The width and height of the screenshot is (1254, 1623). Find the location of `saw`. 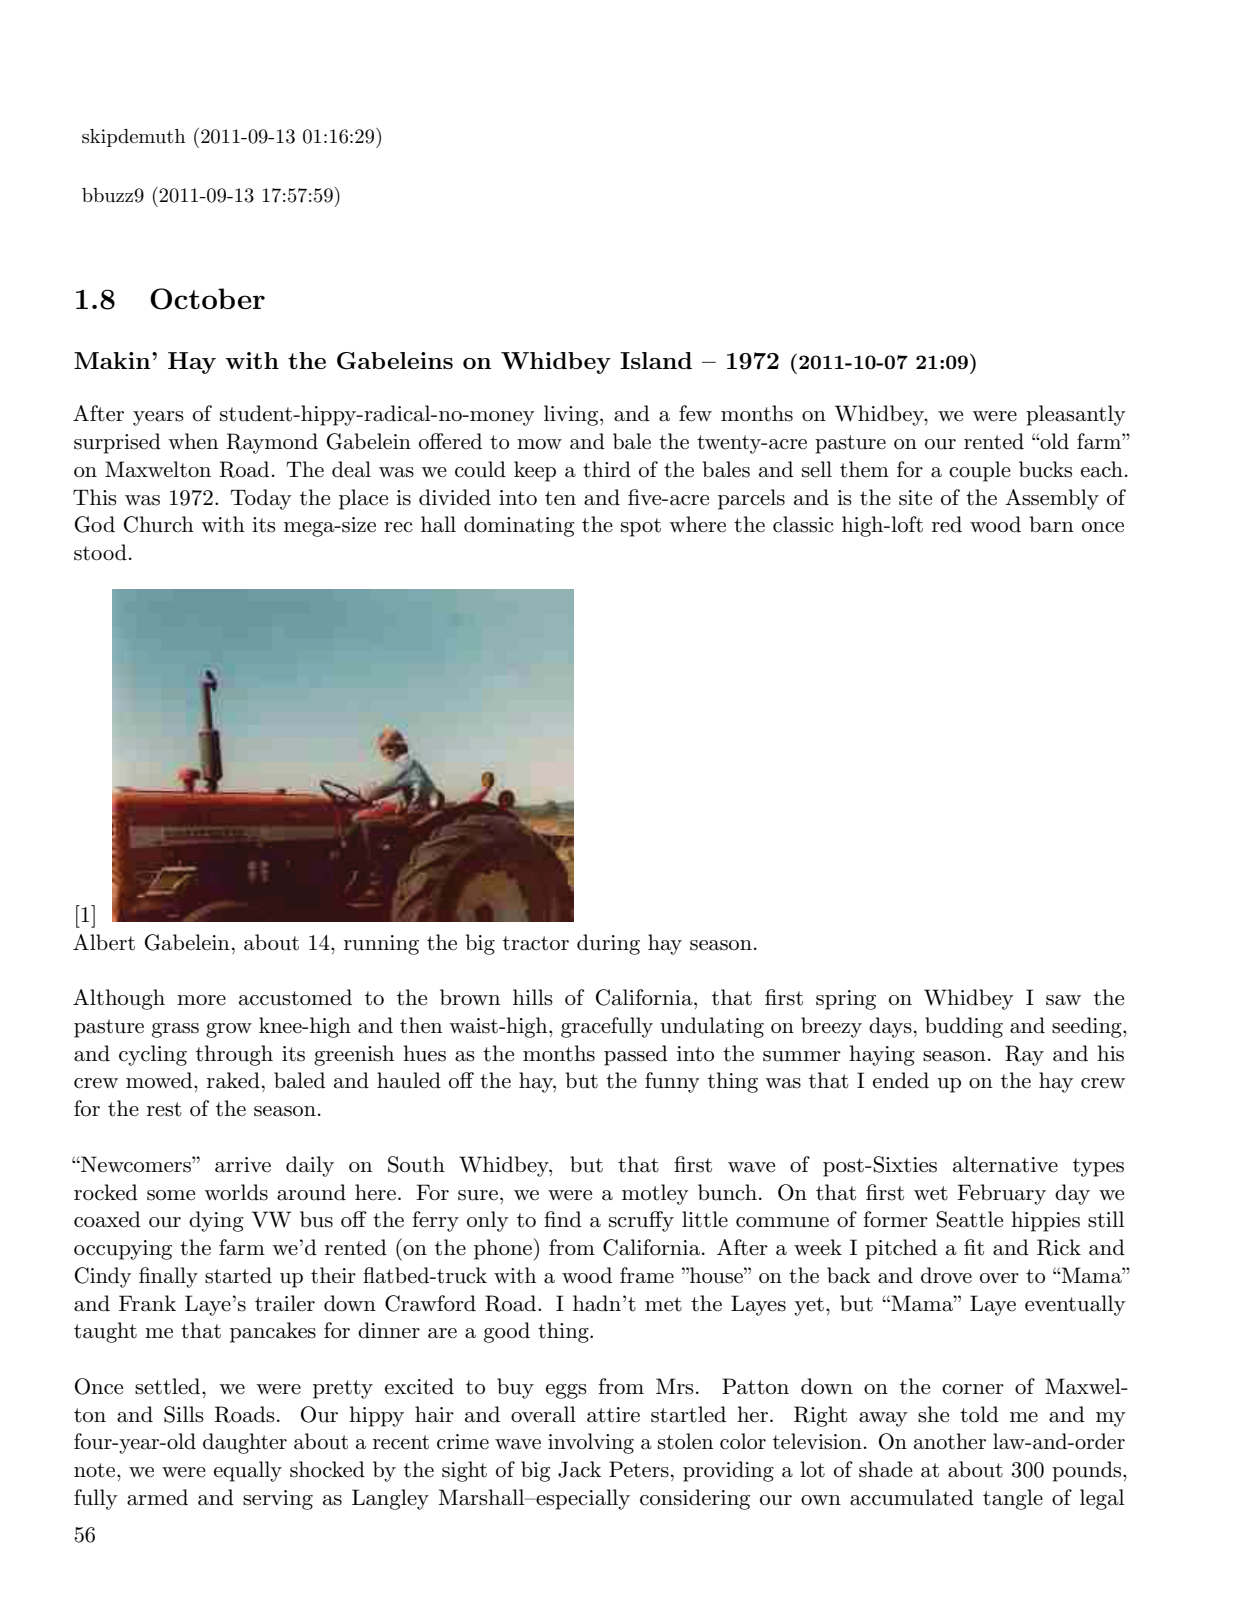

saw is located at coordinates (1063, 1000).
